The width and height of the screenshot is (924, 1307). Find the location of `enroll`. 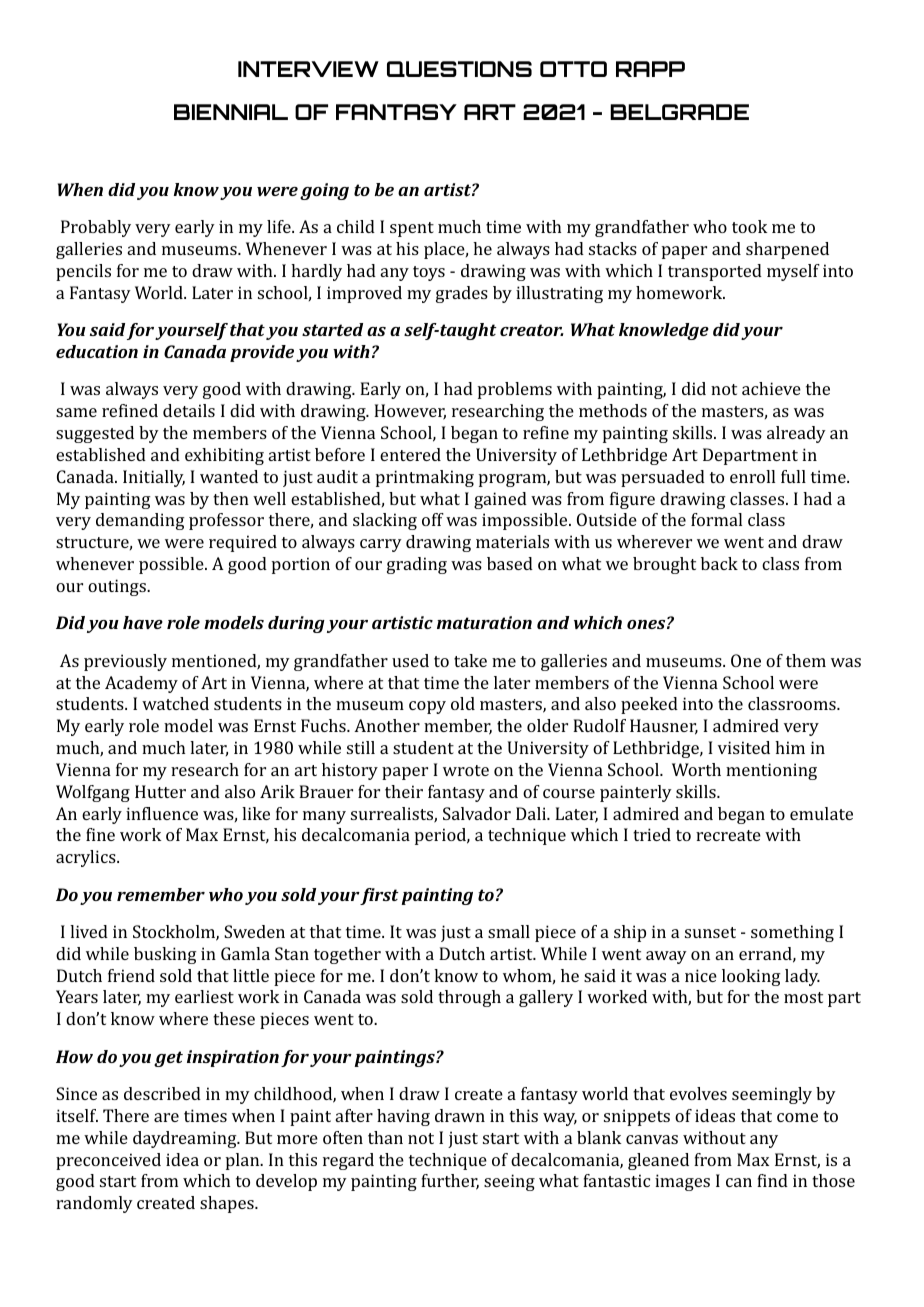

enroll is located at coordinates (752, 476).
